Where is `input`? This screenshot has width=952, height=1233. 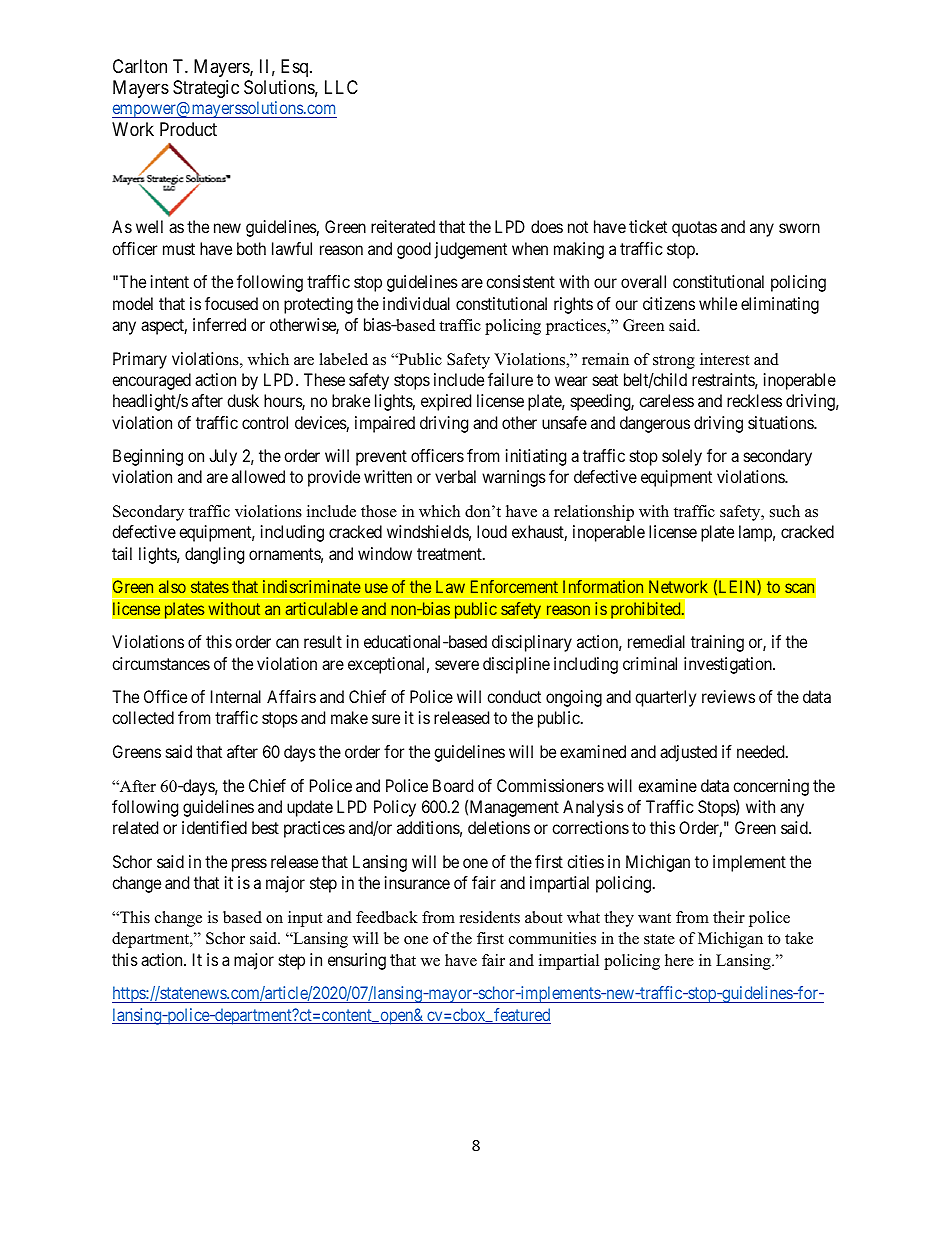 input is located at coordinates (305, 919).
